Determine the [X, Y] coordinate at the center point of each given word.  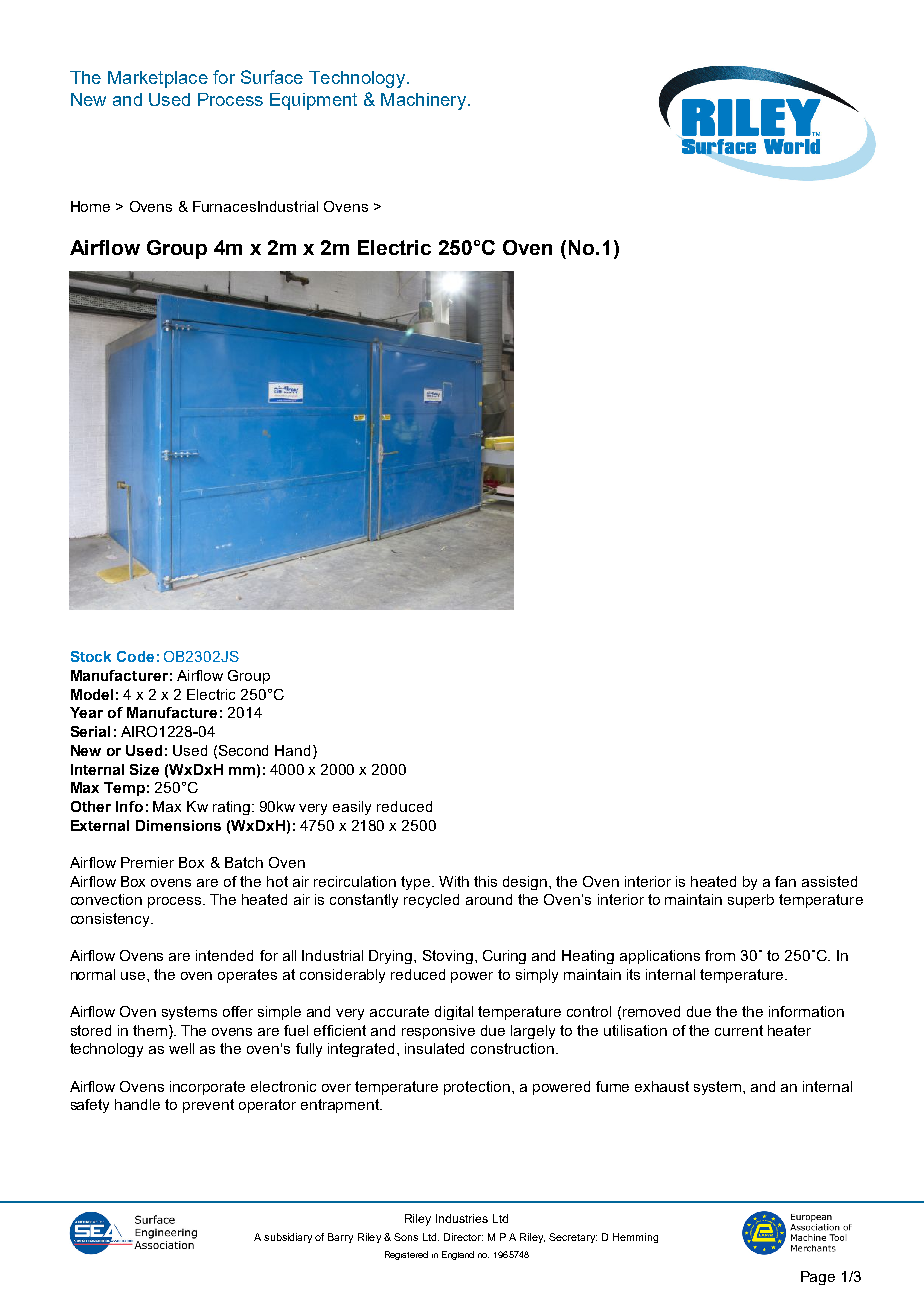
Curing [504, 957]
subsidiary [288, 1238]
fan [785, 881]
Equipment [313, 101]
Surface [272, 77]
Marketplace [158, 79]
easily [352, 808]
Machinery [423, 101]
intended [224, 955]
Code [135, 656]
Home [90, 206]
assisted [829, 881]
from [720, 955]
